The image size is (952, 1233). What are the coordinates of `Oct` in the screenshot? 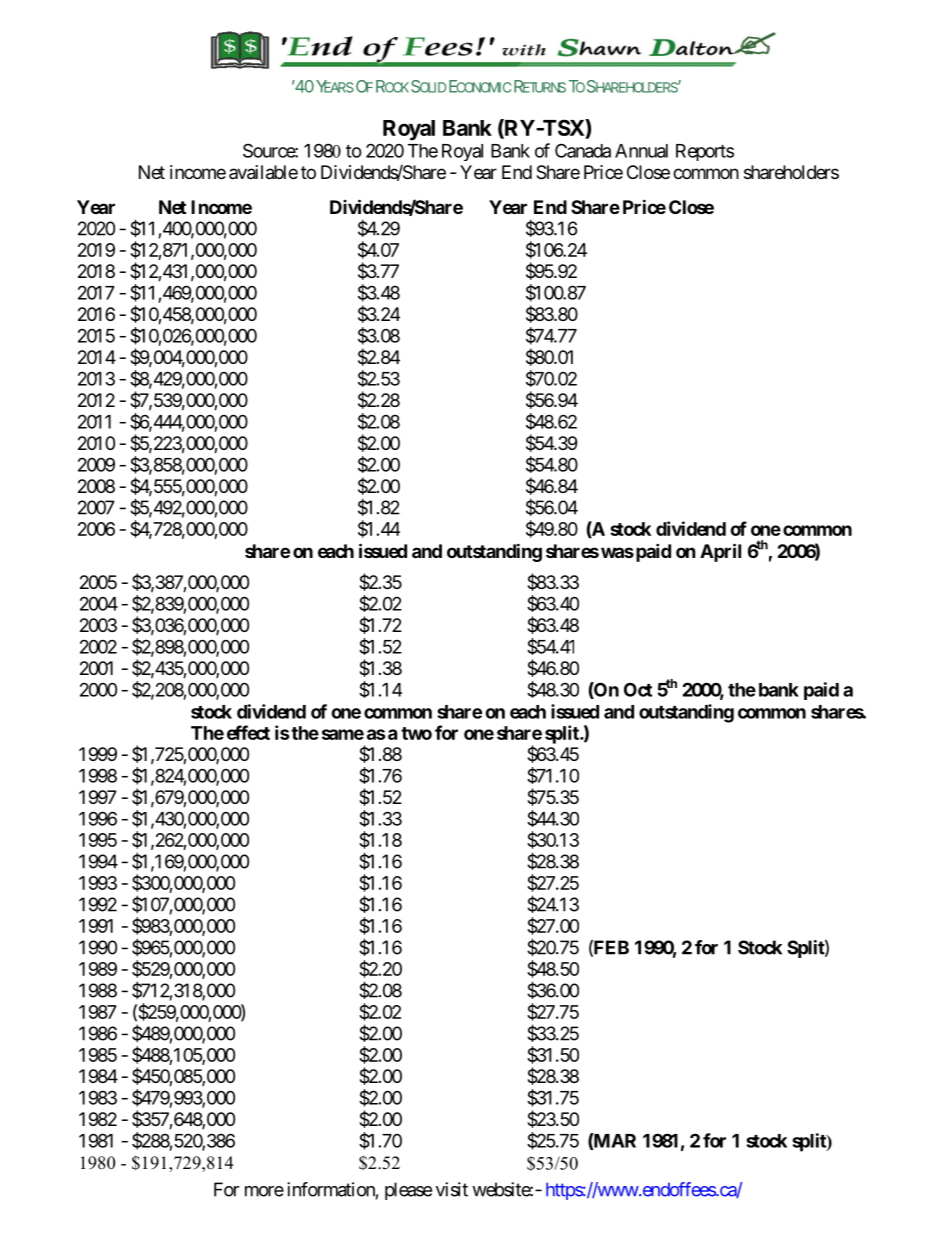 It's located at (638, 689).
